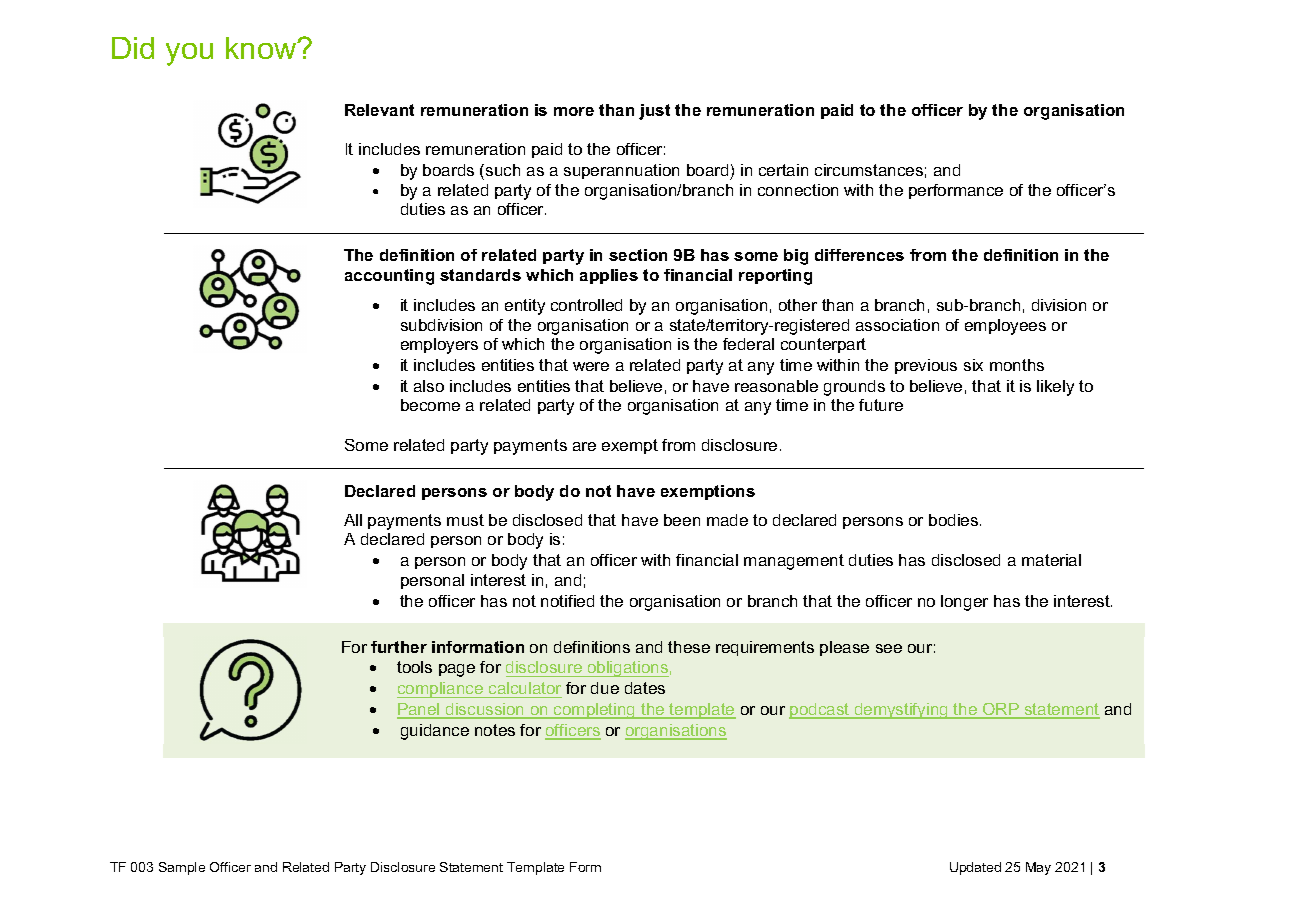 Image resolution: width=1308 pixels, height=924 pixels. What do you see at coordinates (389, 277) in the page?
I see `accounting` at bounding box center [389, 277].
